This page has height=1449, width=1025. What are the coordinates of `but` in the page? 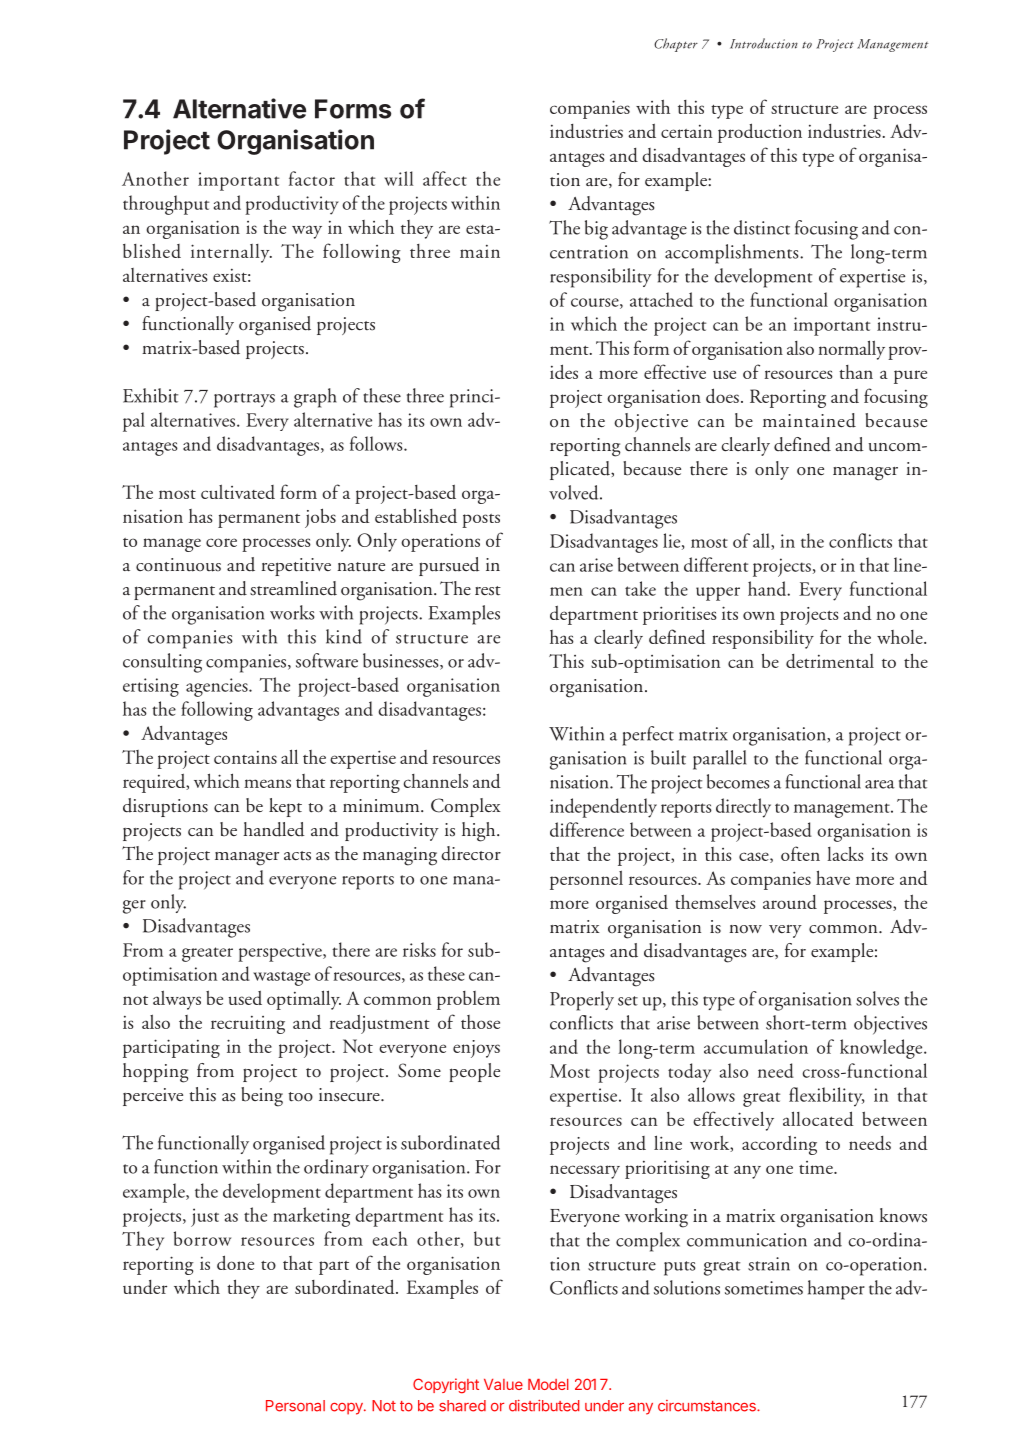 It's located at (487, 1238).
